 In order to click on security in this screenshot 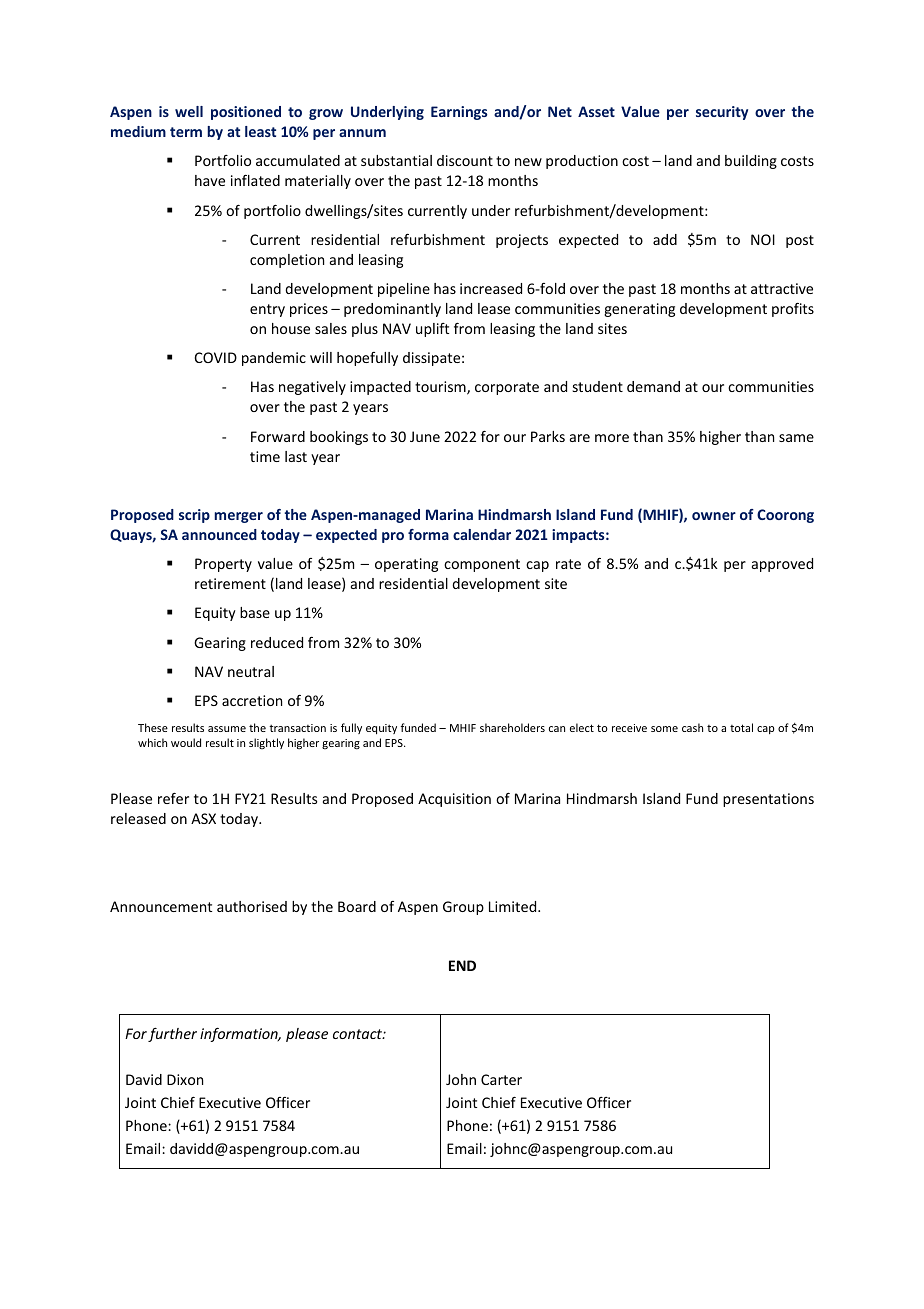, I will do `click(722, 113)`.
